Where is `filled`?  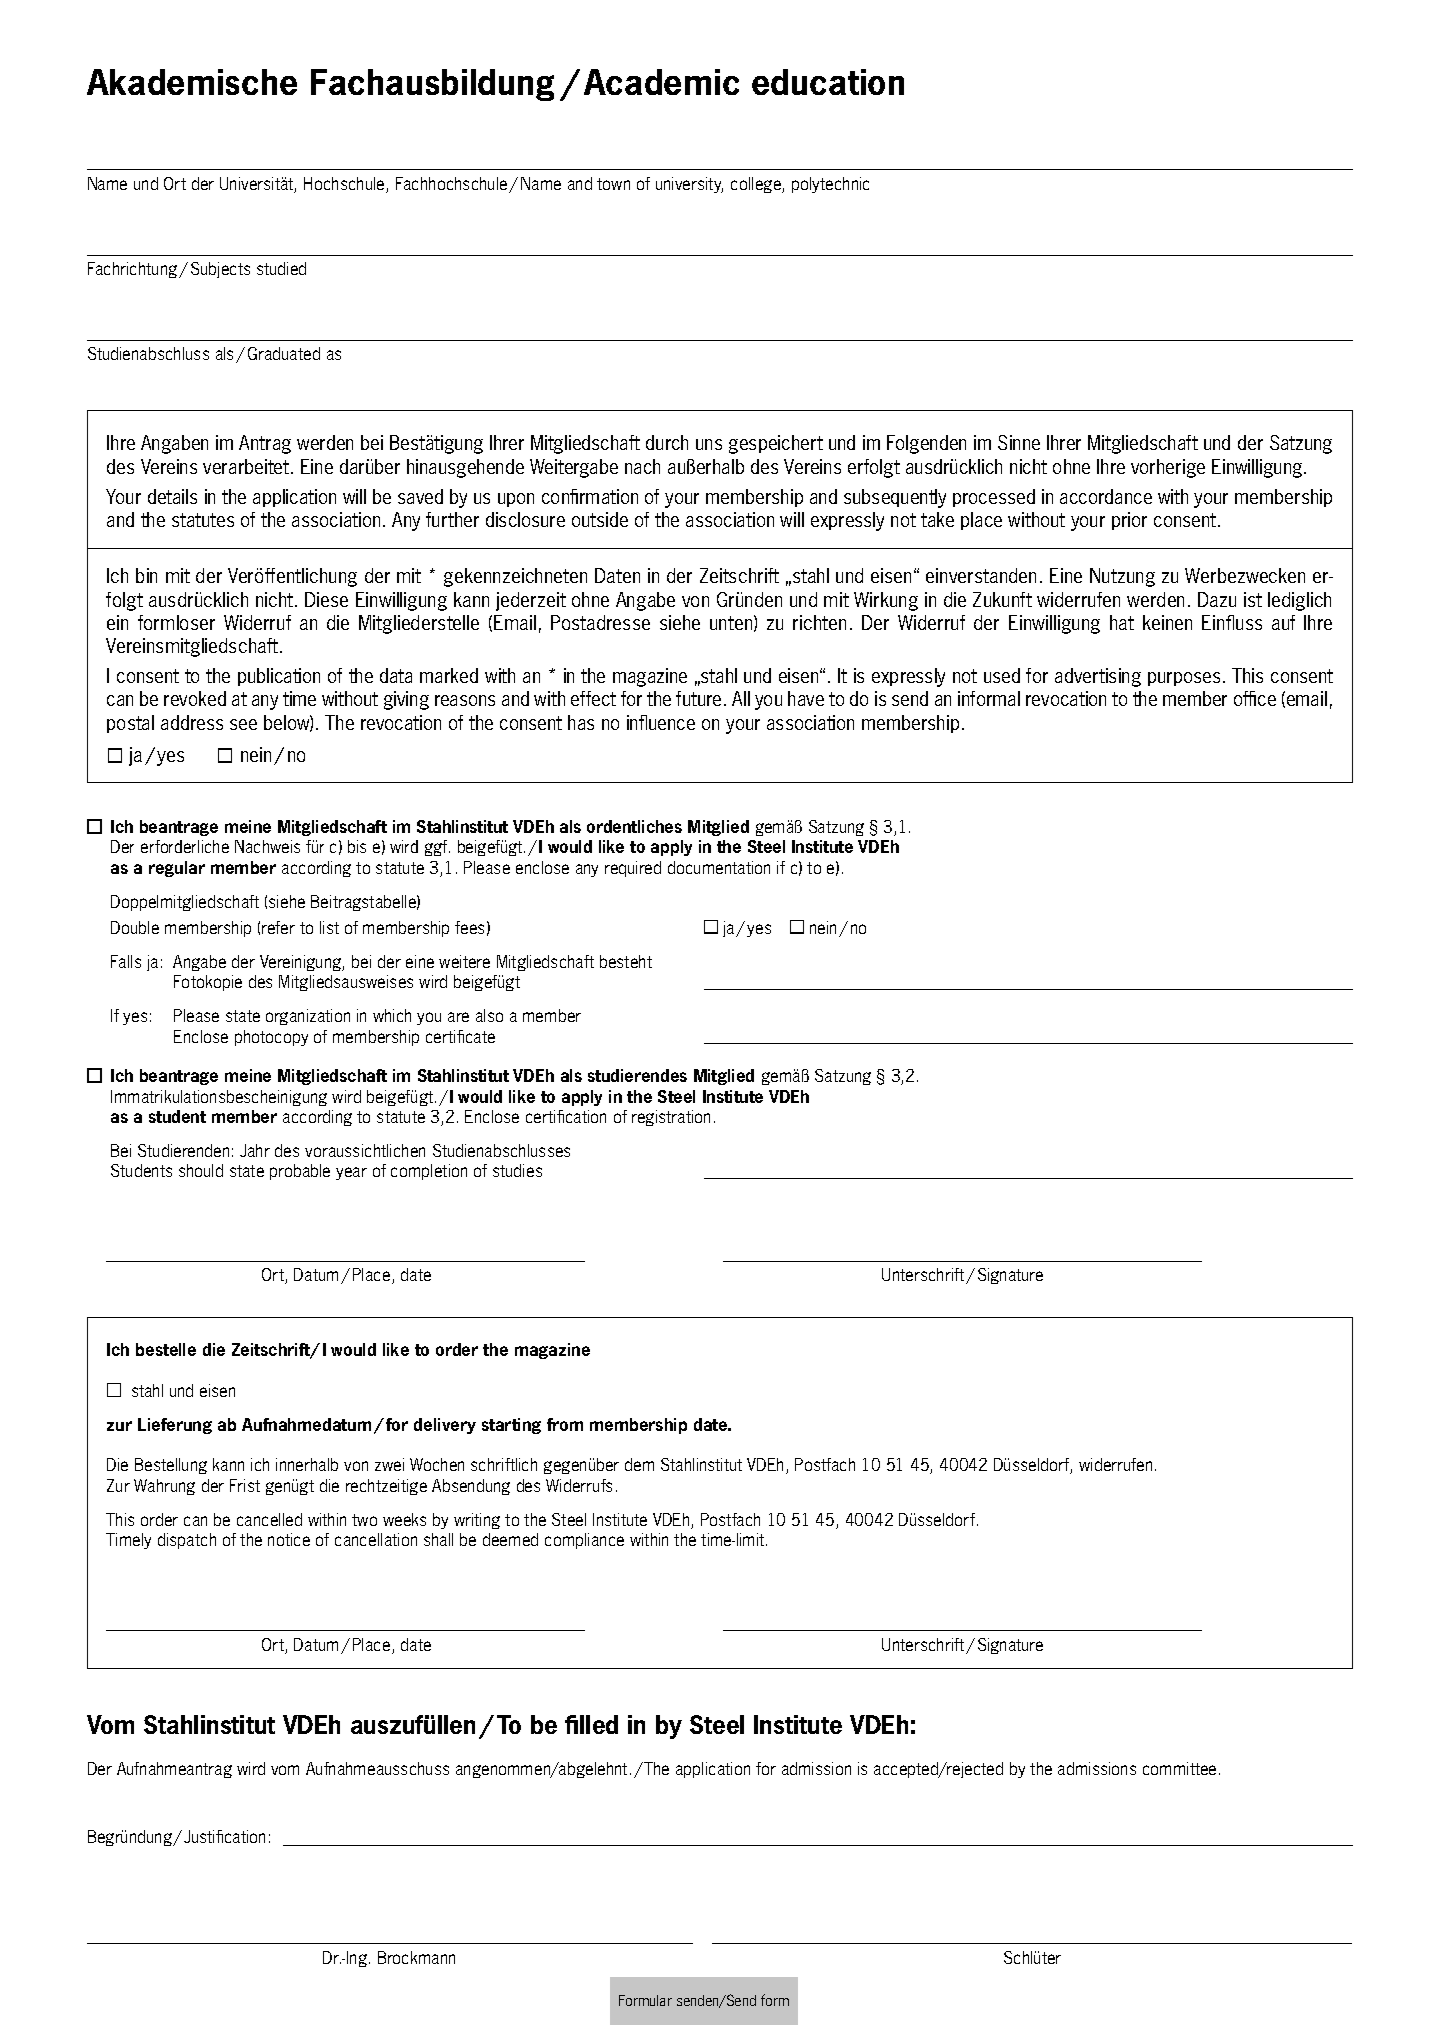 filled is located at coordinates (591, 1724).
